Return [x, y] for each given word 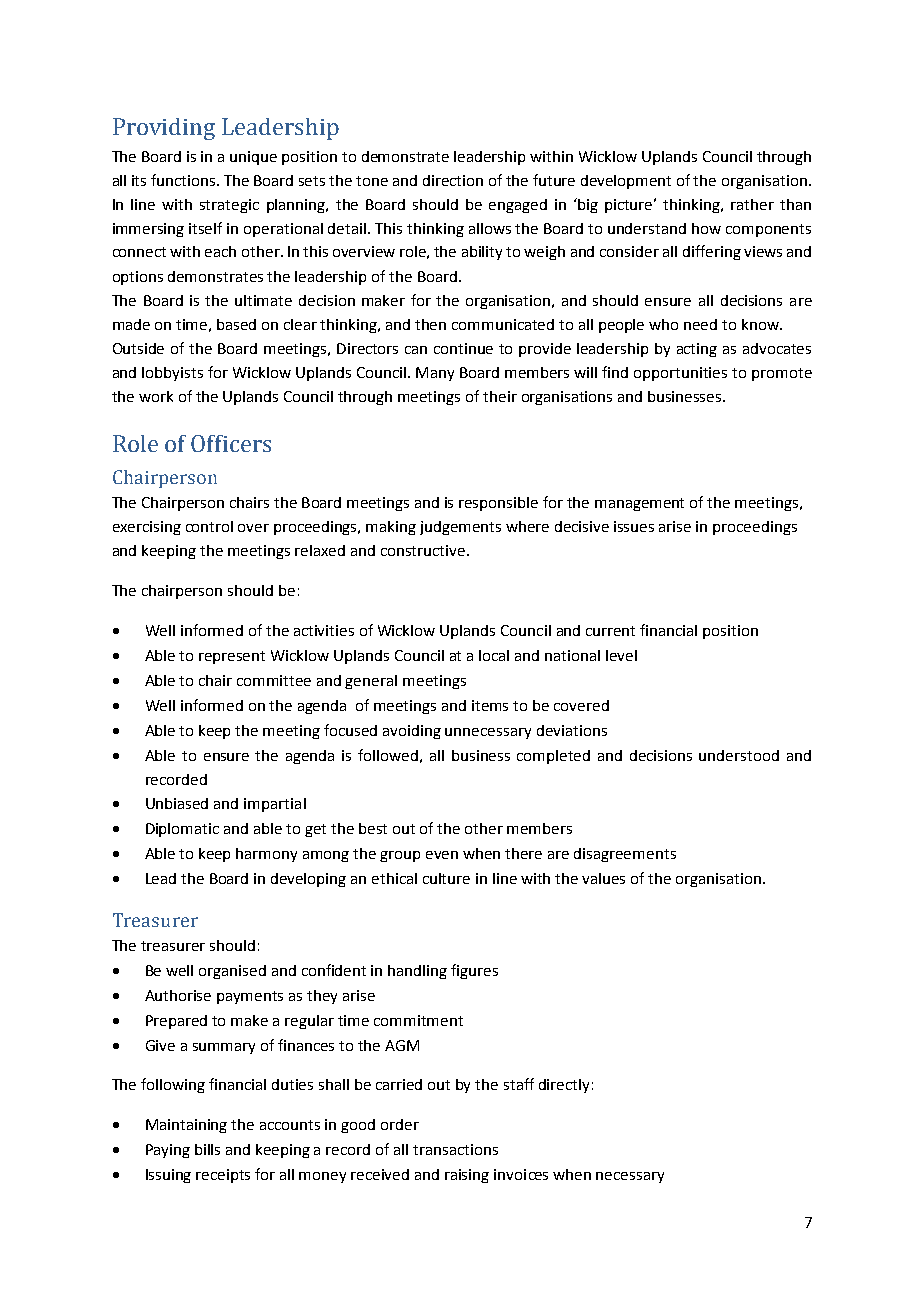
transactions [455, 1149]
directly [564, 1086]
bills [207, 1149]
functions [184, 180]
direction [453, 180]
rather [752, 204]
